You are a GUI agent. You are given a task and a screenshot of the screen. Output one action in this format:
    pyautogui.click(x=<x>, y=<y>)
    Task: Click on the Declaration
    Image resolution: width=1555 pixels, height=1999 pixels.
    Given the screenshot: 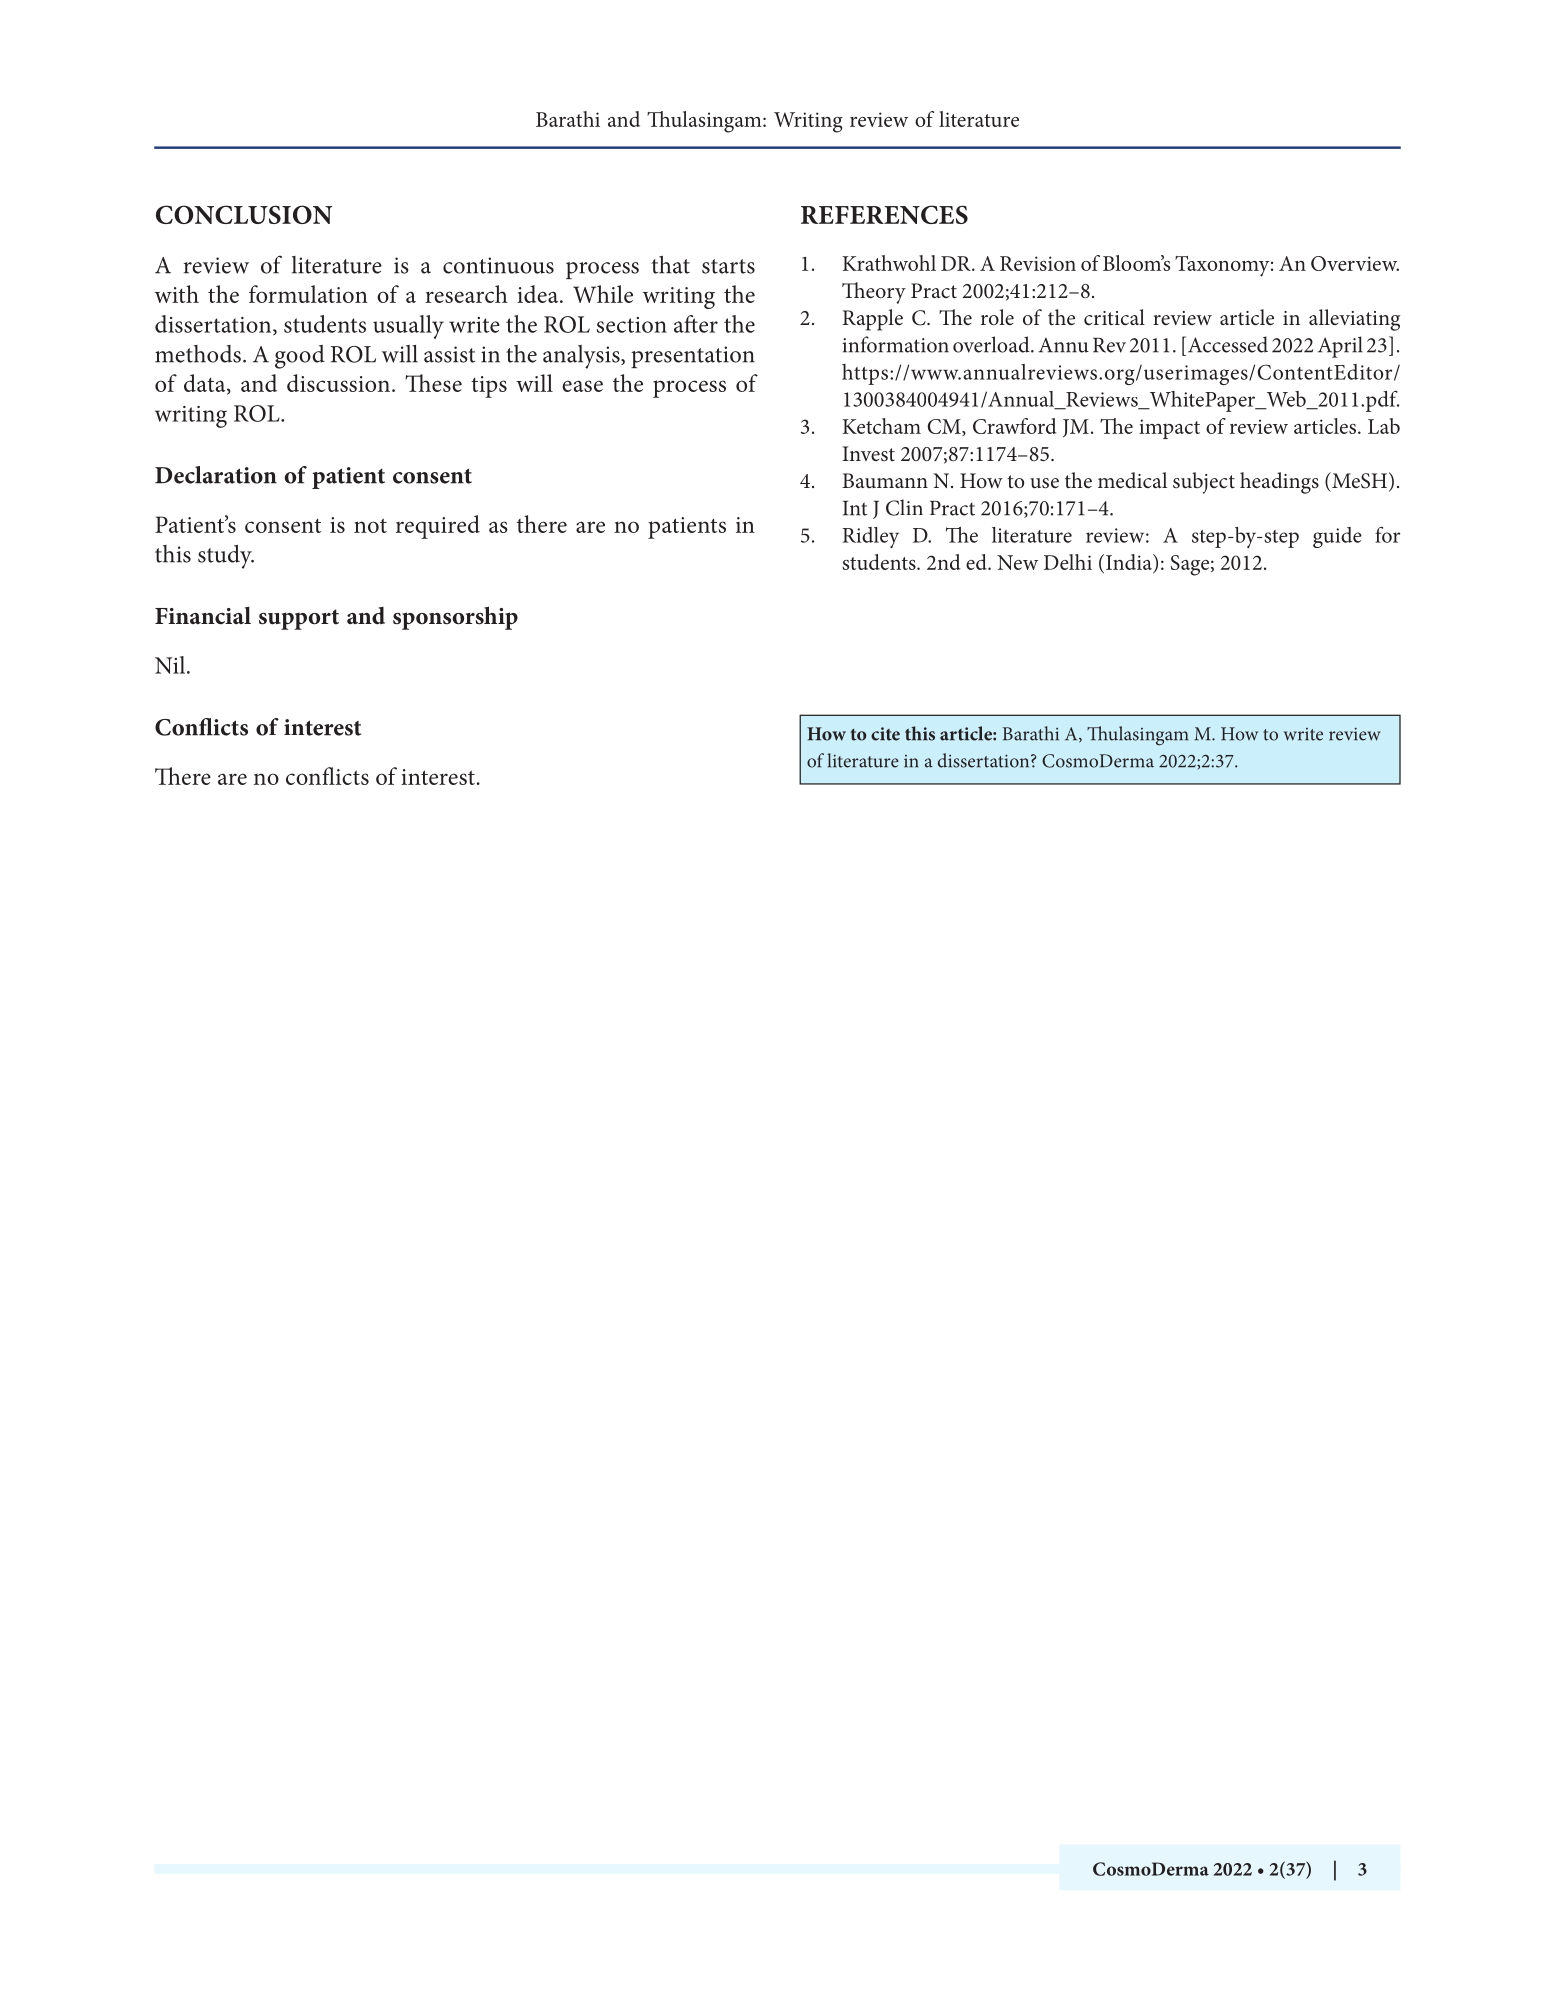 What is the action you would take?
    pyautogui.click(x=216, y=475)
